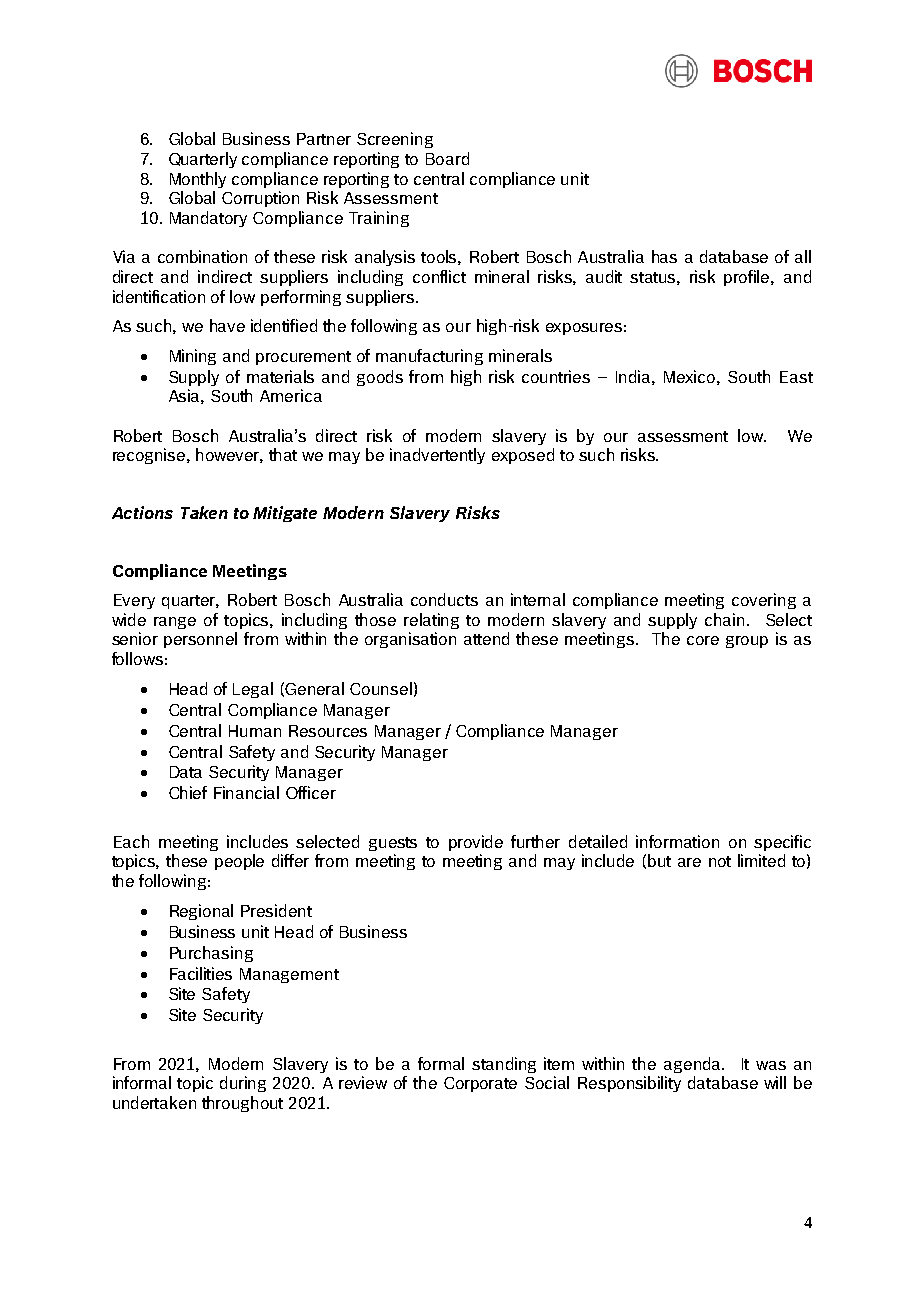  What do you see at coordinates (677, 841) in the page?
I see `information` at bounding box center [677, 841].
